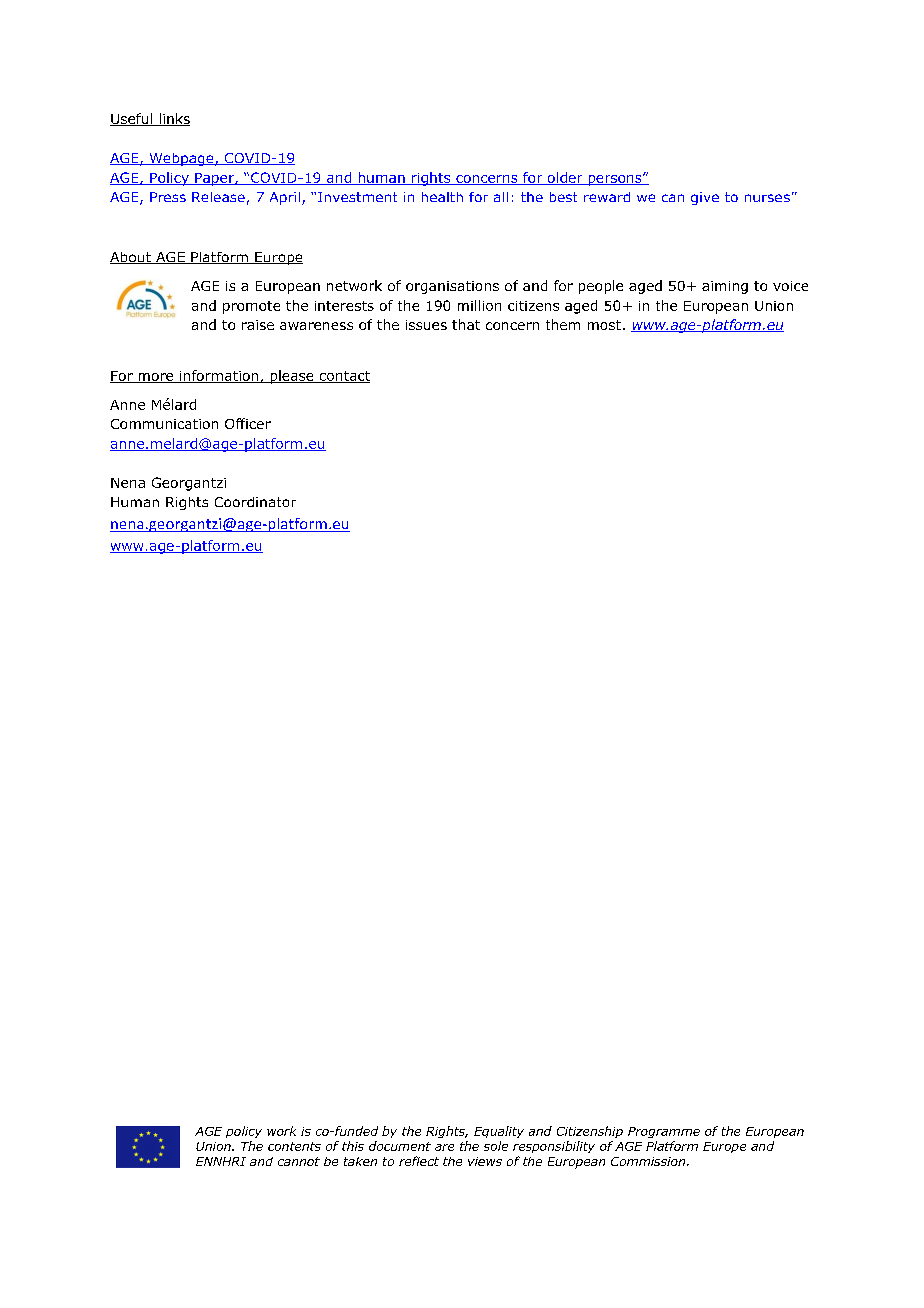  I want to click on Programme, so click(664, 1132).
